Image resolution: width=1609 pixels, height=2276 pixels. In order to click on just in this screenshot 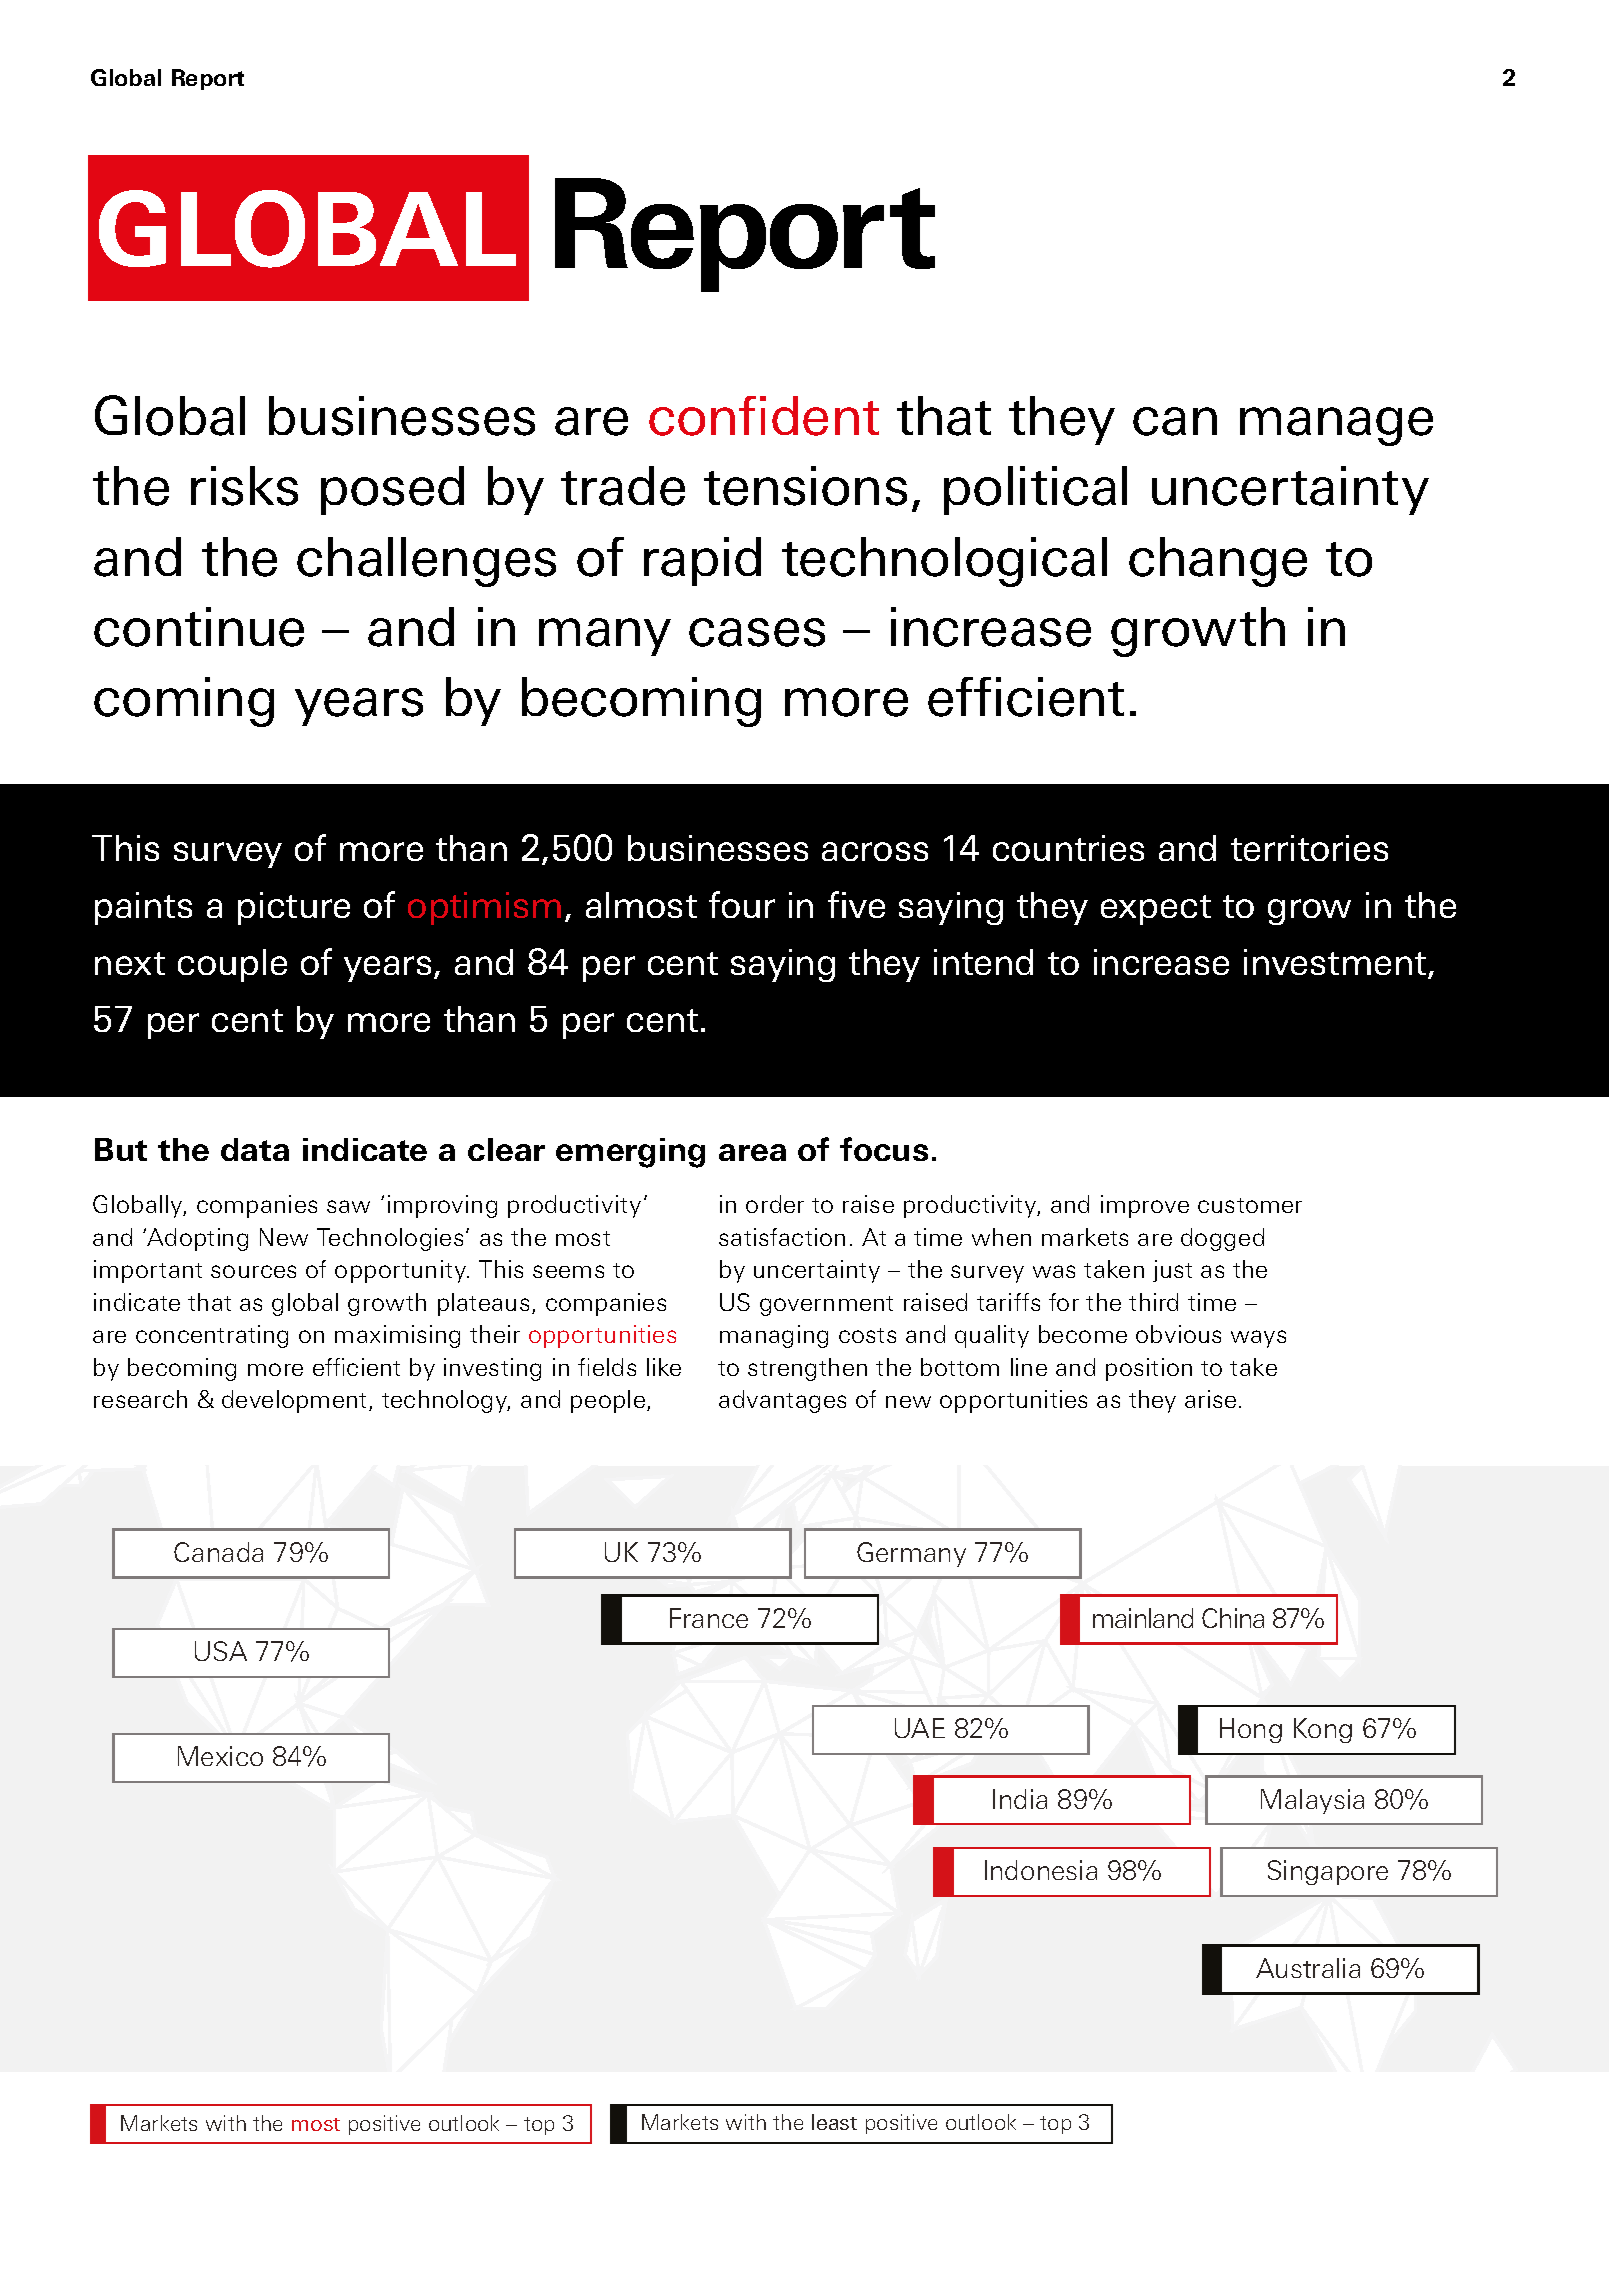, I will do `click(1172, 1271)`.
